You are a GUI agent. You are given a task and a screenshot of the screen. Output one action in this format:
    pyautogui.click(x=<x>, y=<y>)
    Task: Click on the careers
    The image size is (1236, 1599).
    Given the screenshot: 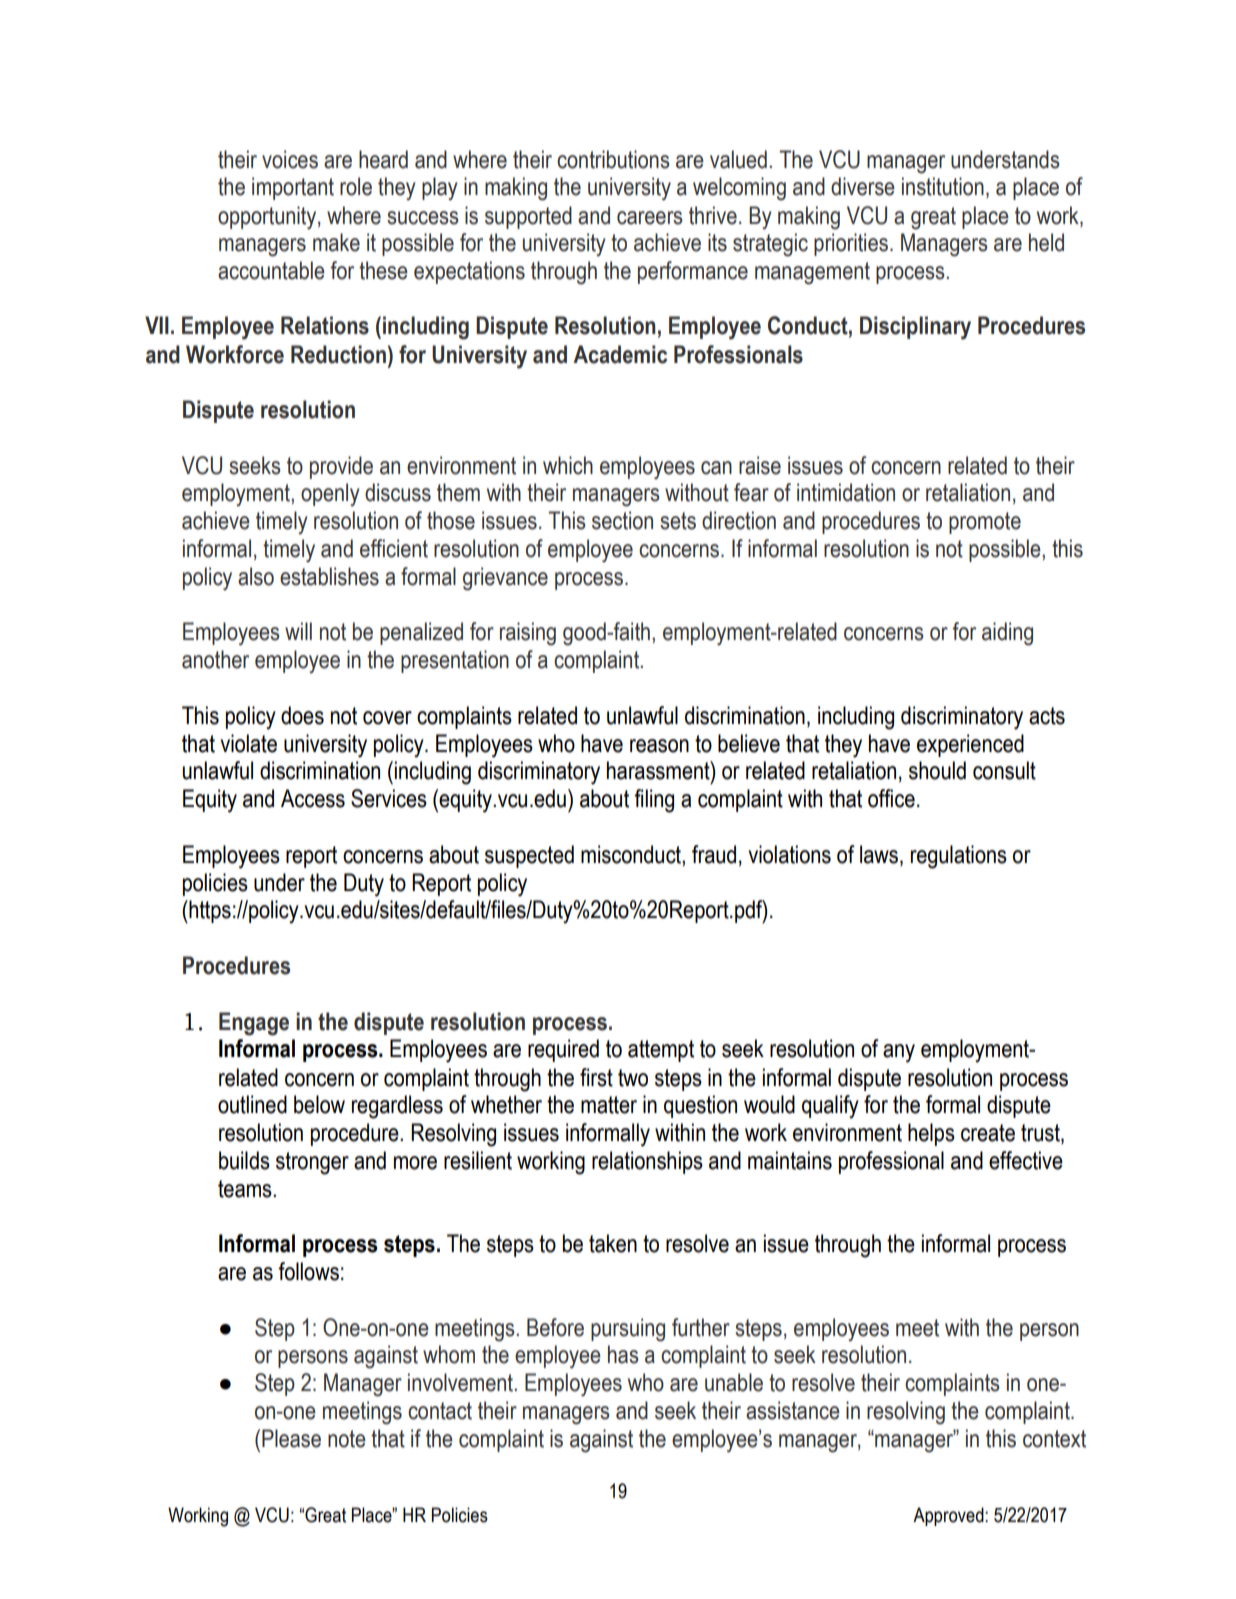 What is the action you would take?
    pyautogui.click(x=650, y=218)
